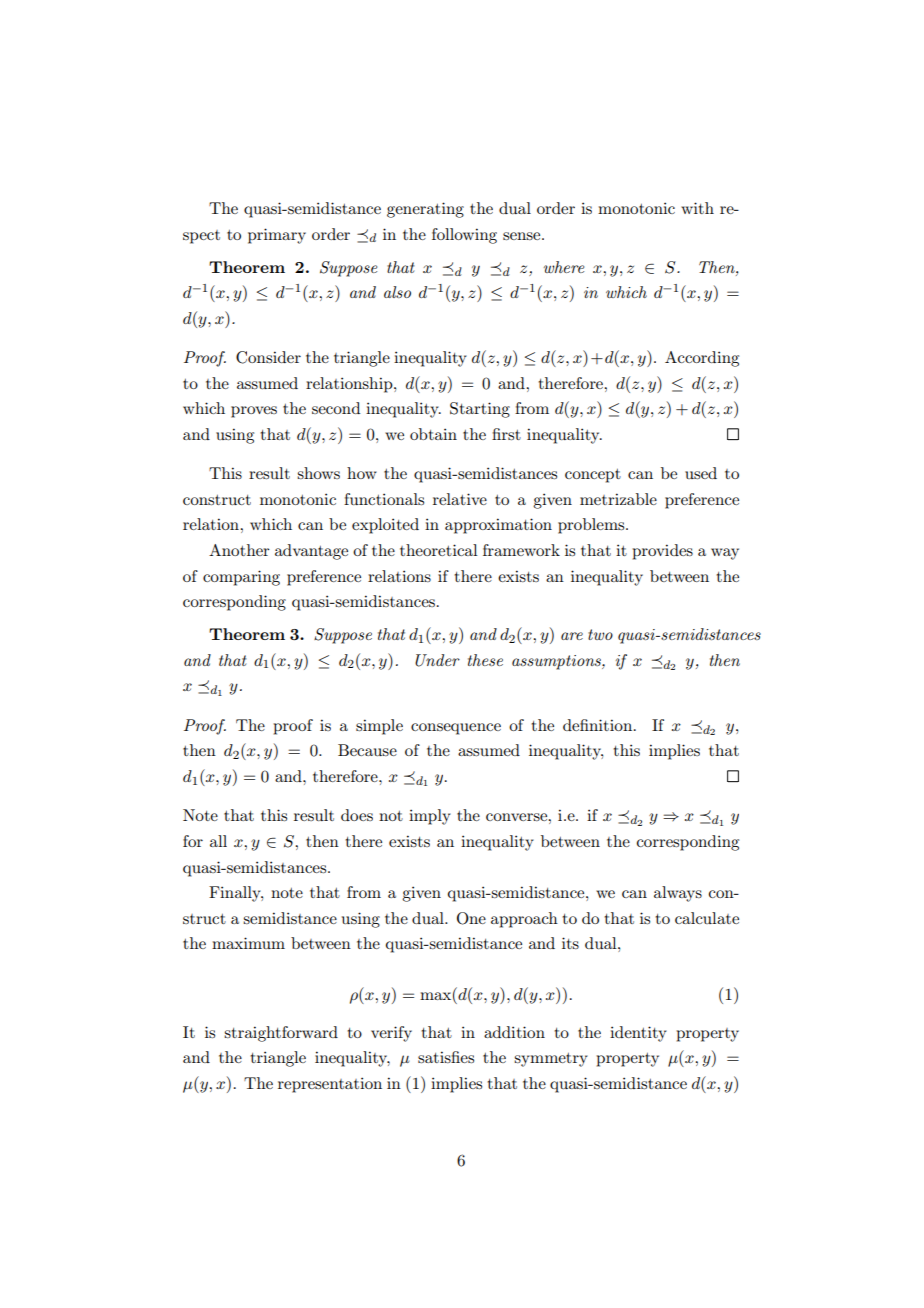  I want to click on with, so click(697, 208).
